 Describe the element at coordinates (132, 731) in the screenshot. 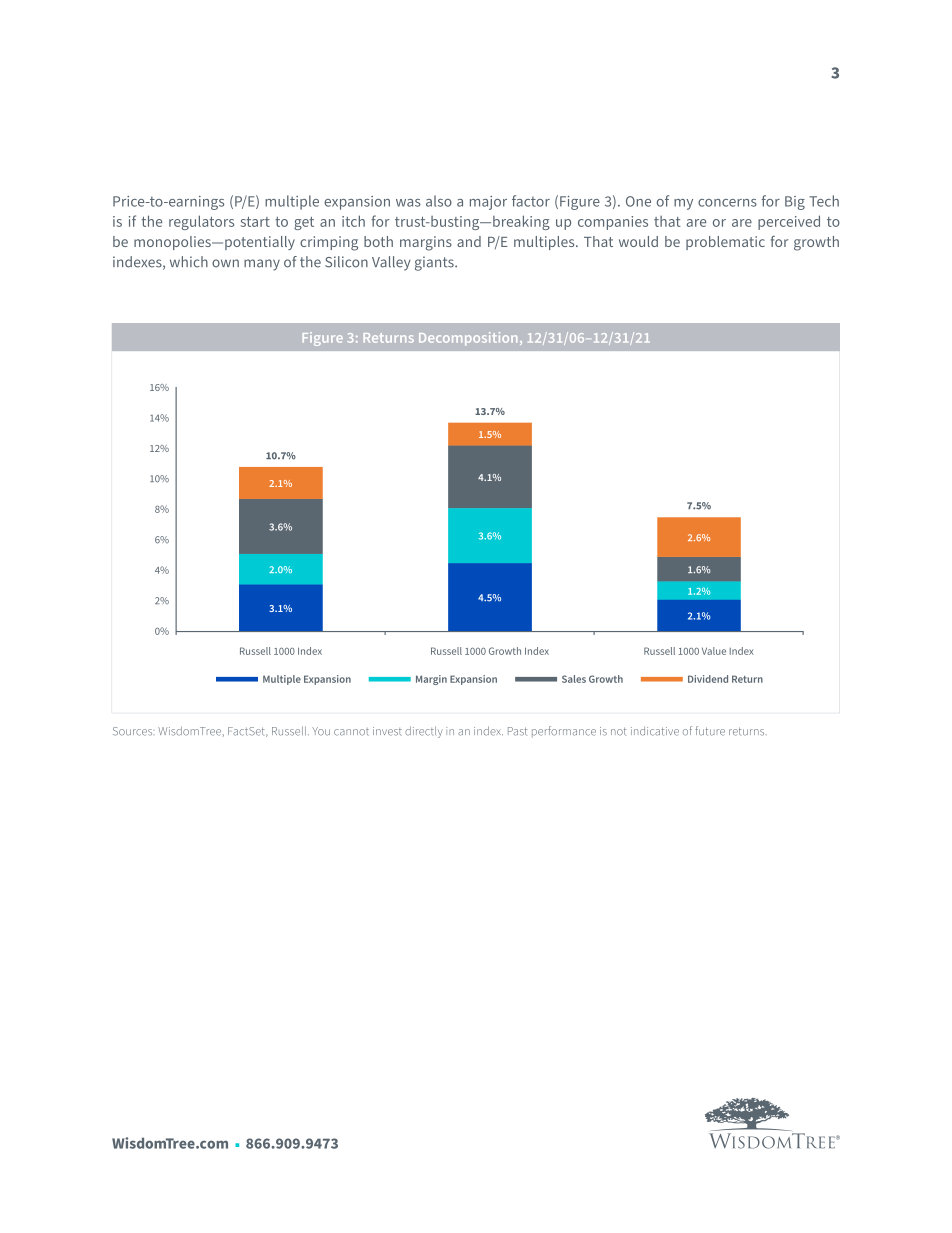

I see `Sources` at that location.
